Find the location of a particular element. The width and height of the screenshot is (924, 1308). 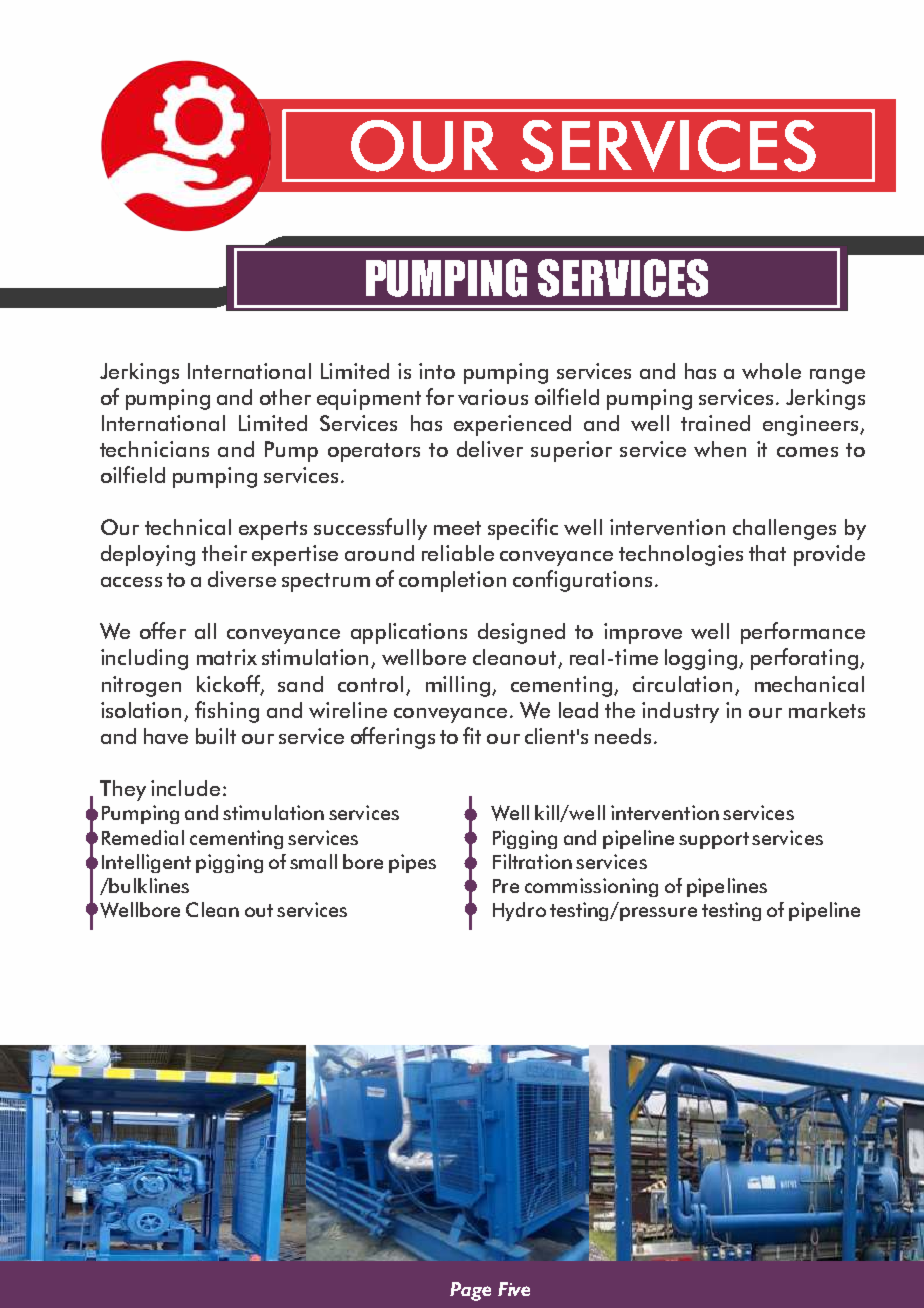

Remedial is located at coordinates (143, 837).
